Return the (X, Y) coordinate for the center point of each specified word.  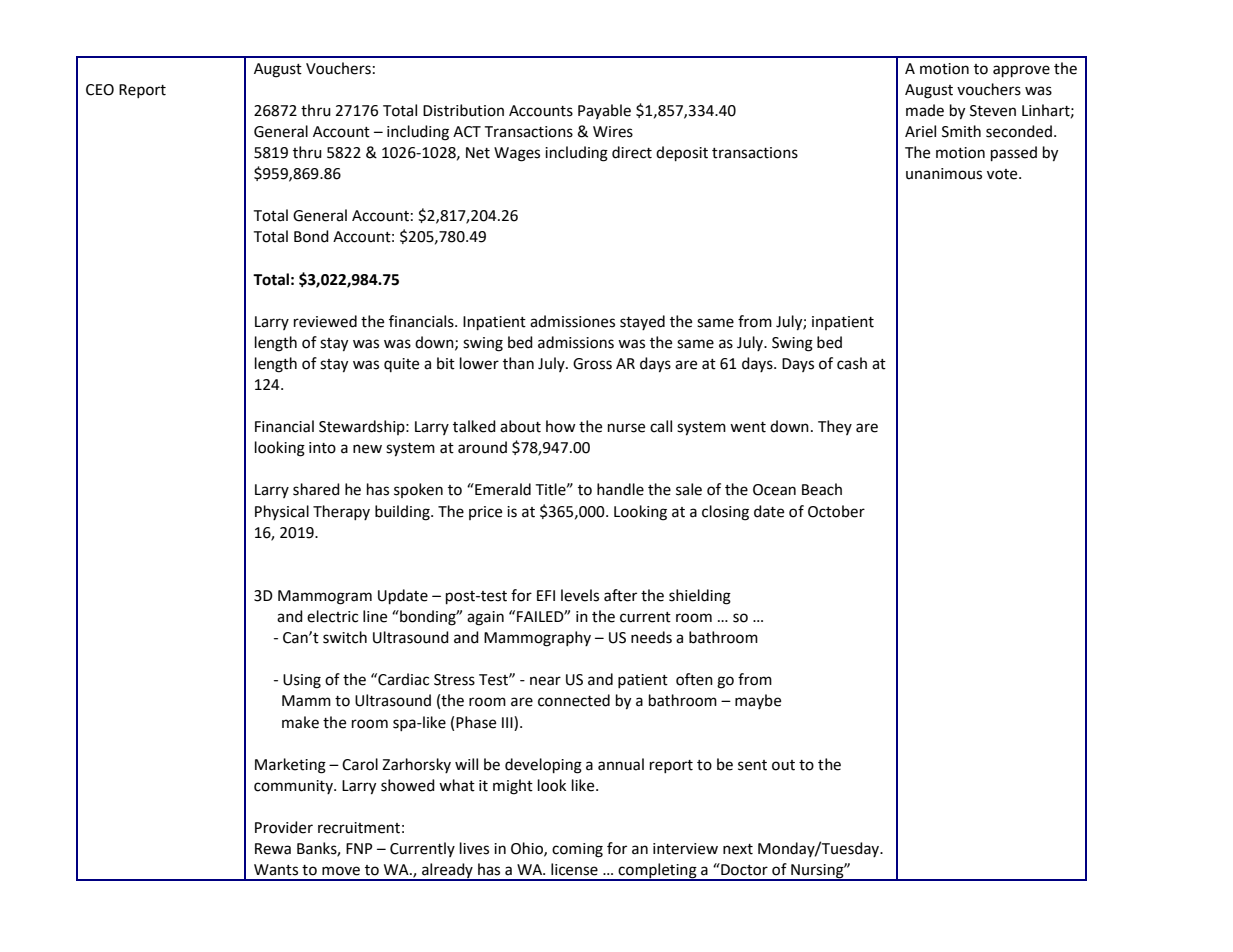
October (836, 511)
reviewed (325, 321)
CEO (100, 90)
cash (852, 363)
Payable (604, 111)
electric (332, 616)
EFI (546, 595)
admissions (576, 342)
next (738, 849)
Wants (276, 870)
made (925, 110)
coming (577, 850)
